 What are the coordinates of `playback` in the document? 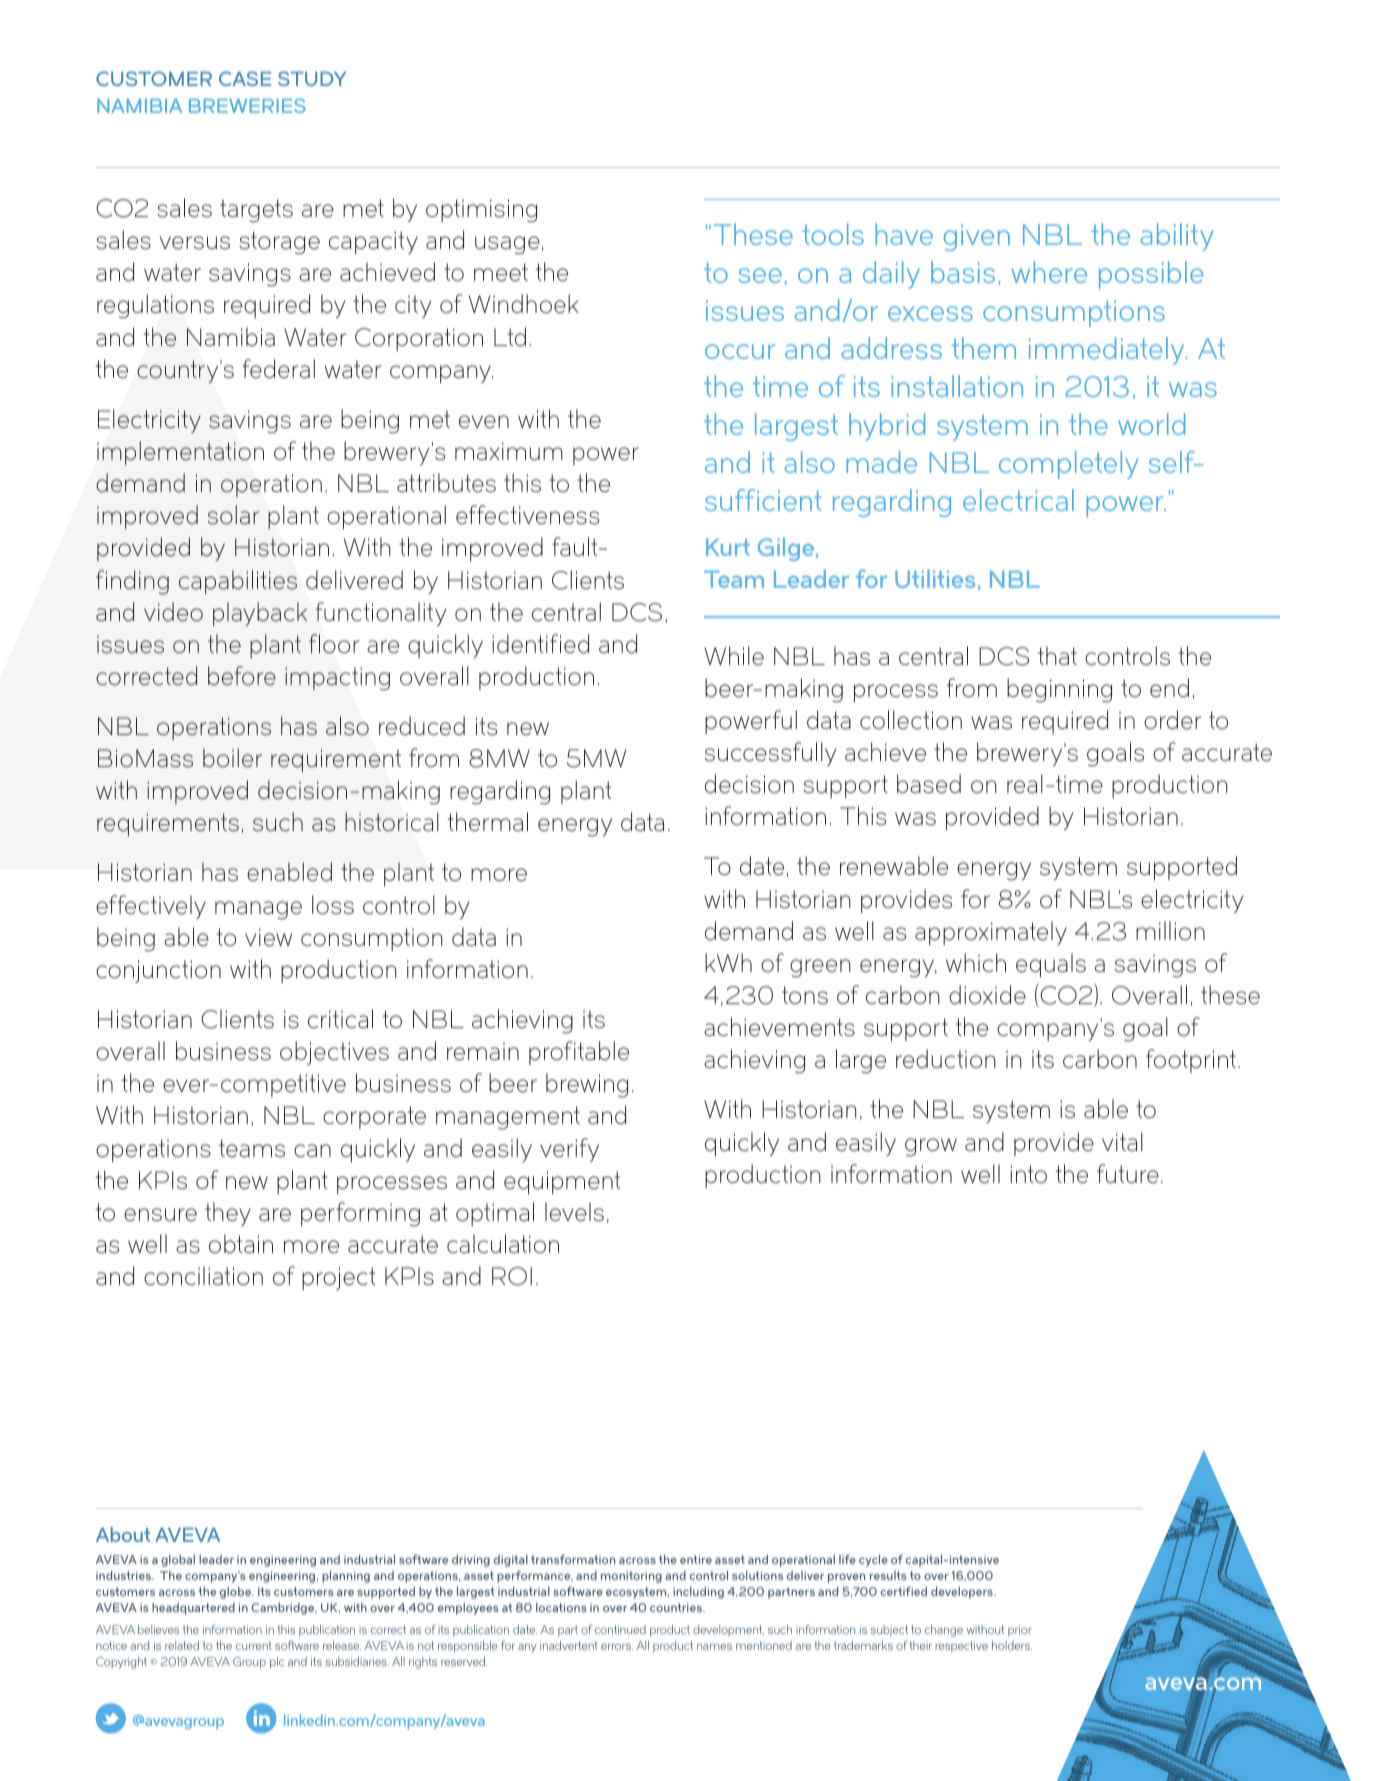 It's located at (260, 614).
